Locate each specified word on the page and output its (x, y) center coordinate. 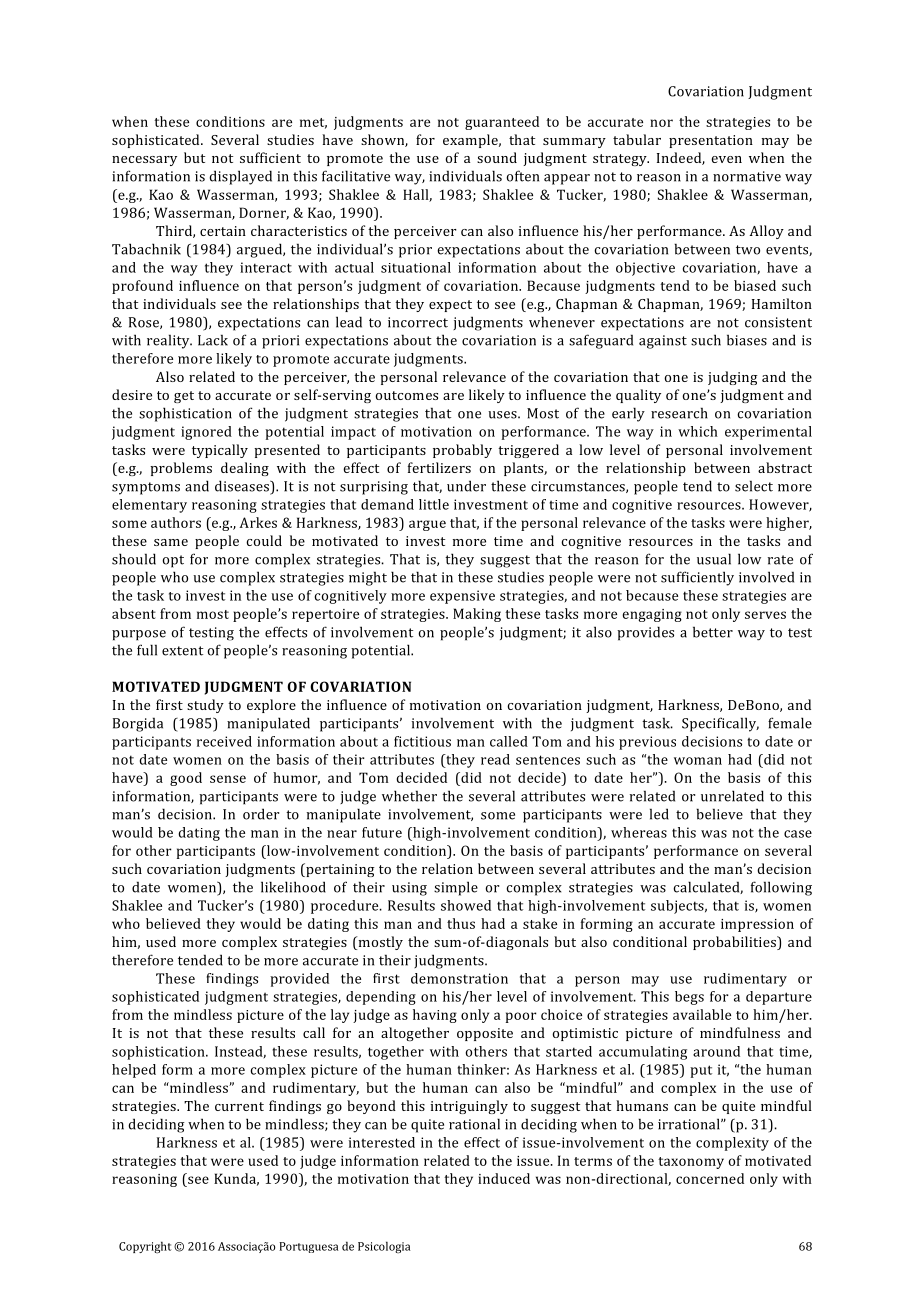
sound (497, 157)
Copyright (145, 1247)
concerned (710, 1178)
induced (504, 1178)
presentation (711, 141)
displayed (240, 177)
